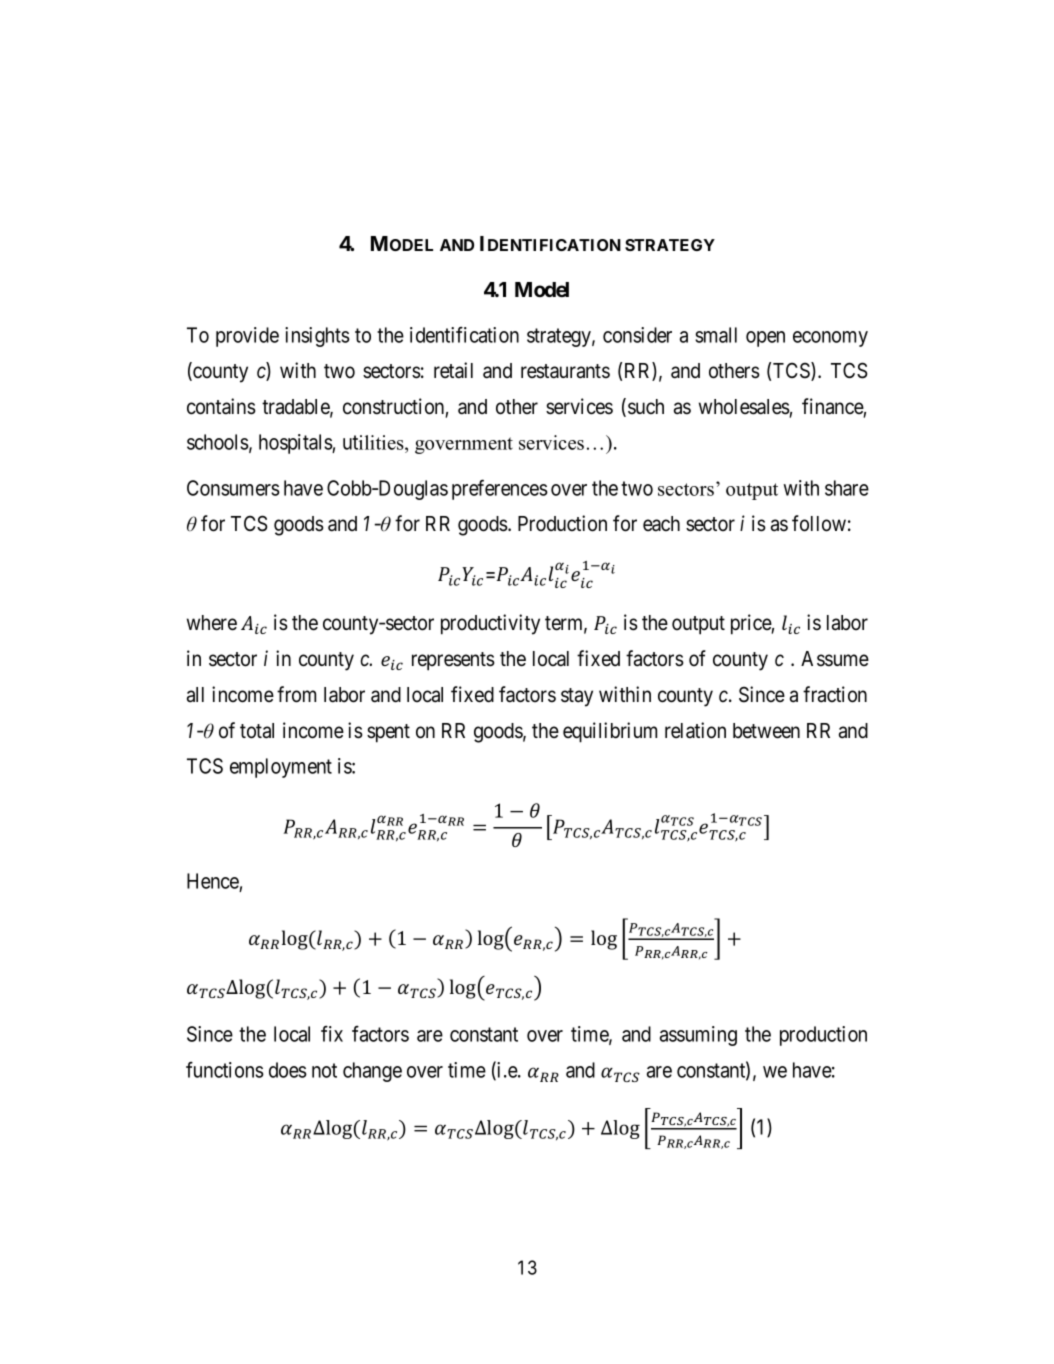  What do you see at coordinates (765, 339) in the screenshot?
I see `open` at bounding box center [765, 339].
